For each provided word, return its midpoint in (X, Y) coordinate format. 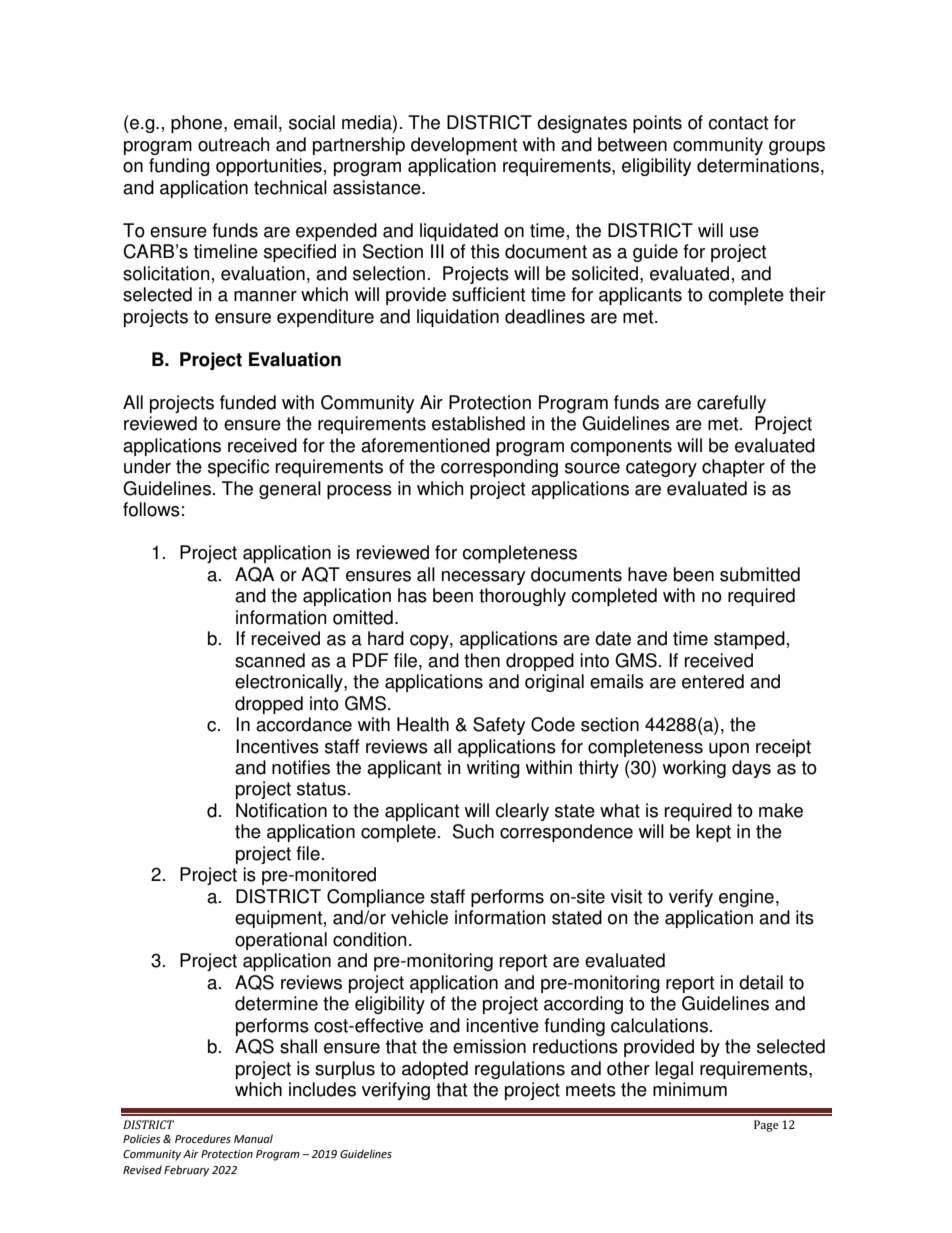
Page (766, 1126)
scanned (270, 660)
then (482, 660)
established (478, 423)
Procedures (203, 1139)
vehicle (419, 917)
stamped (749, 640)
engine (746, 898)
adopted (435, 1070)
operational (281, 941)
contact (738, 123)
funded (248, 402)
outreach (233, 144)
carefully (731, 404)
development (464, 146)
